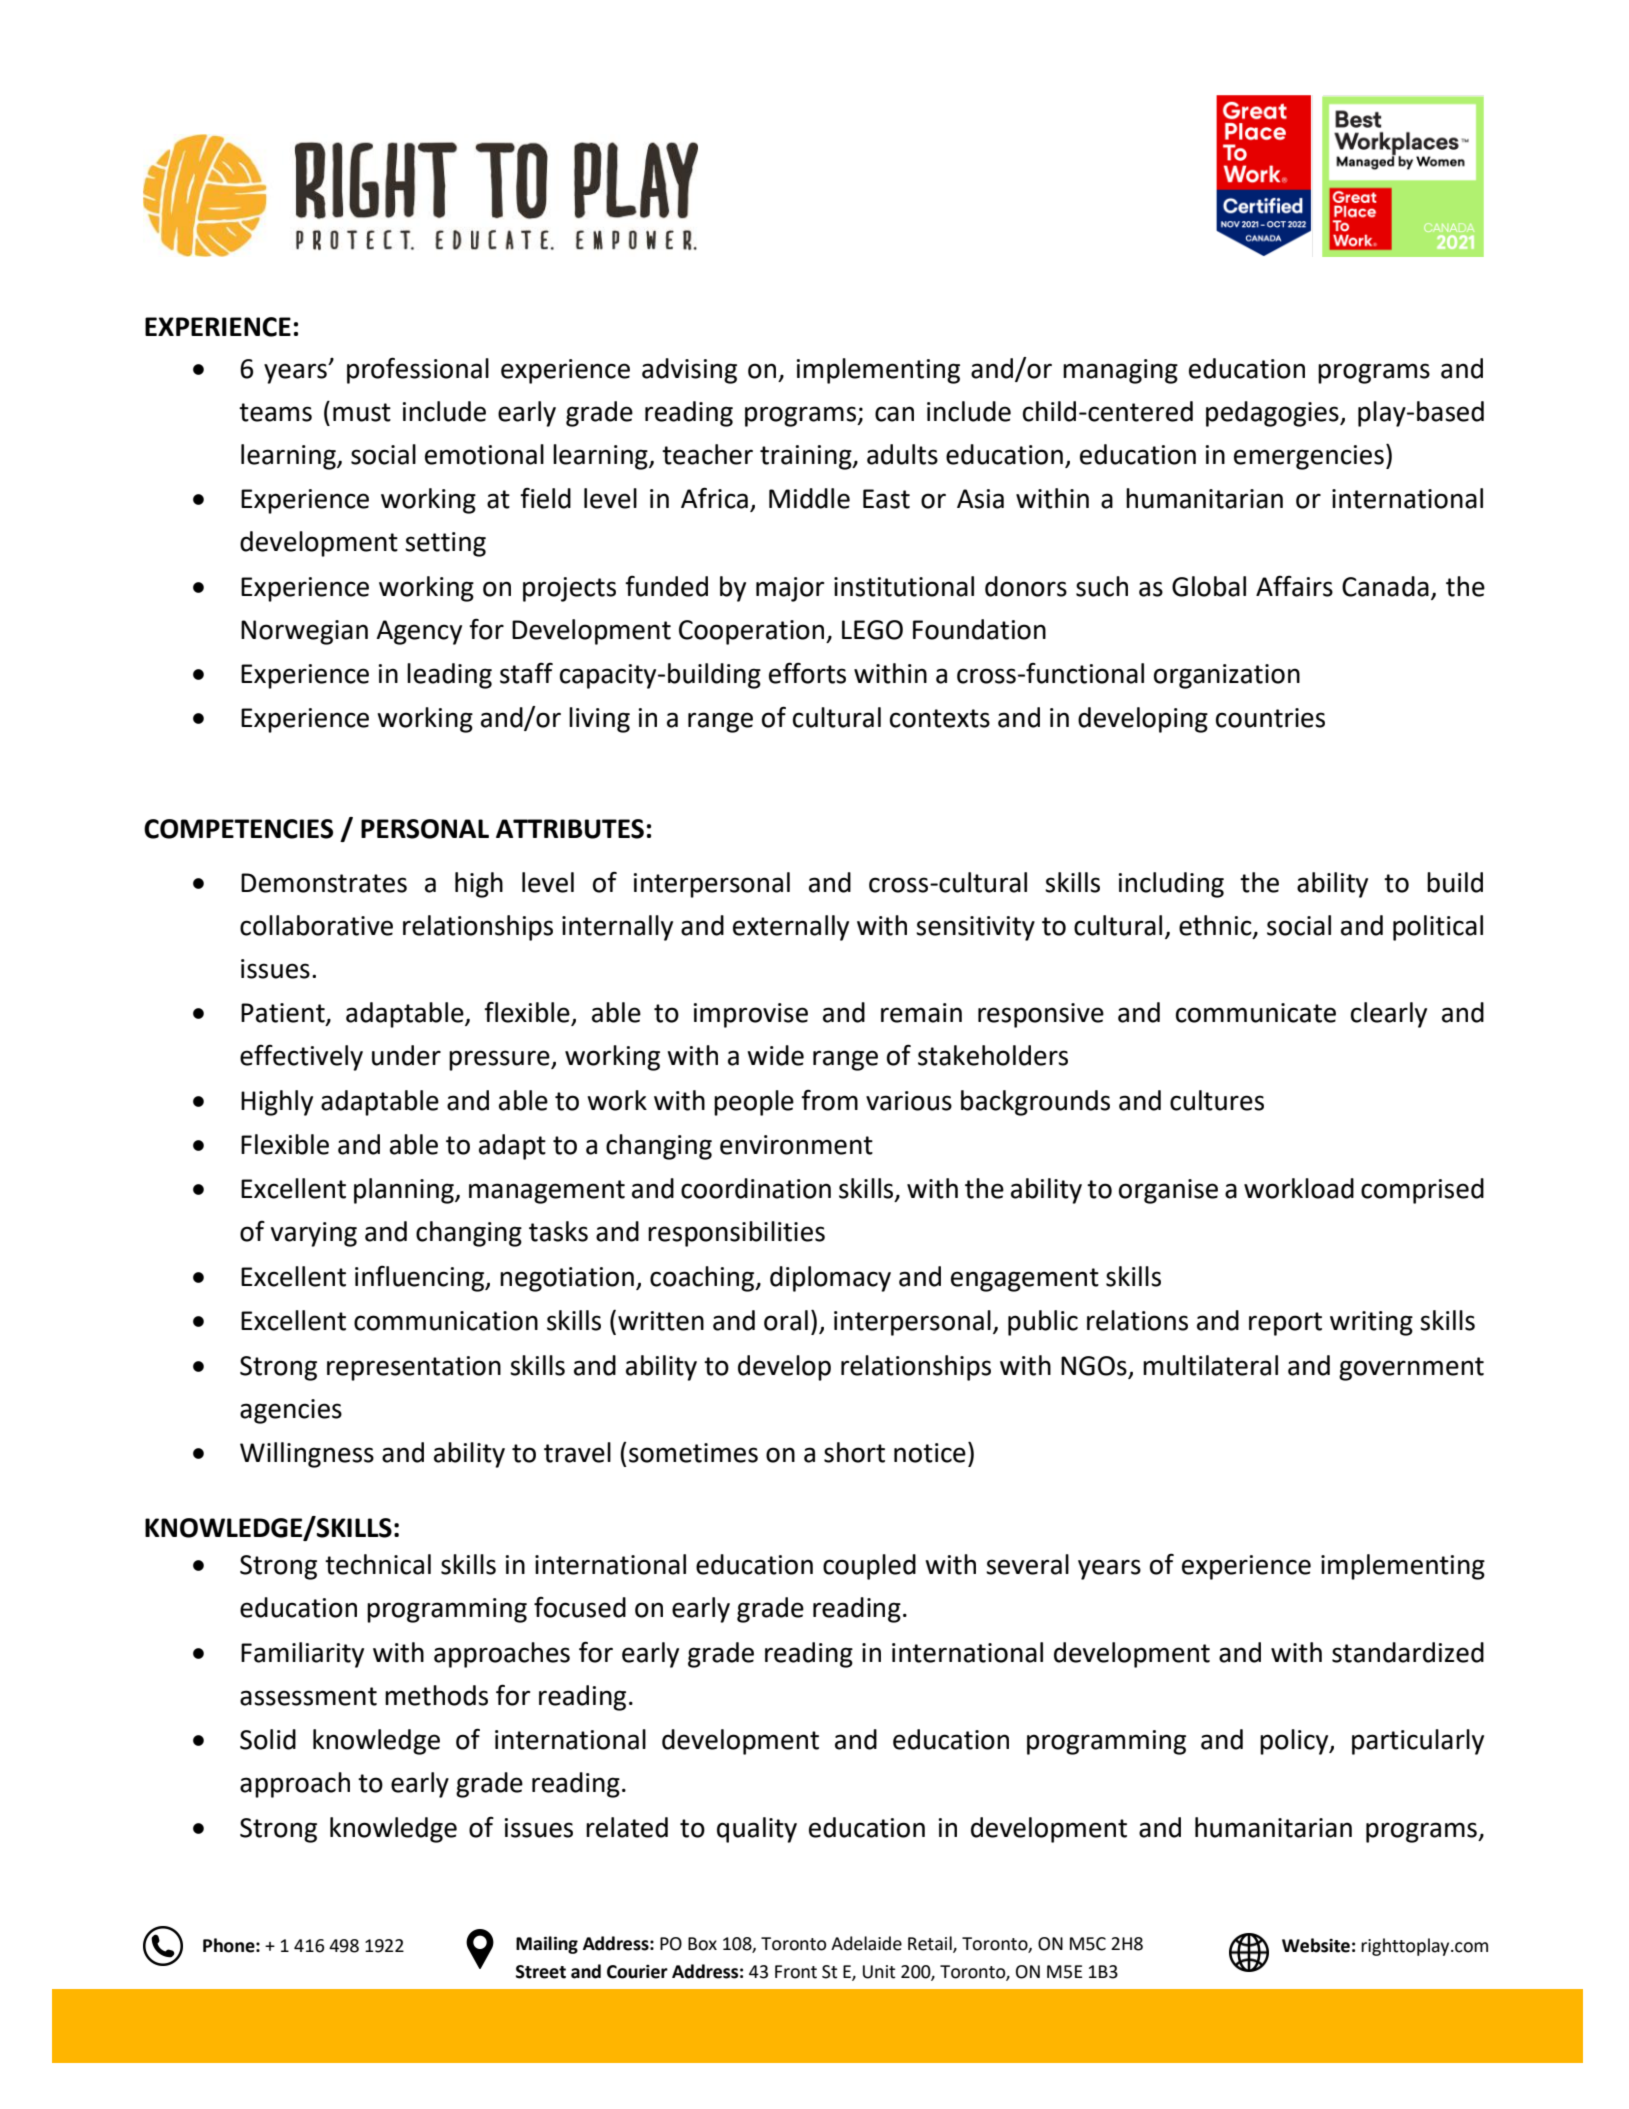  I want to click on Adelaide, so click(866, 1943).
